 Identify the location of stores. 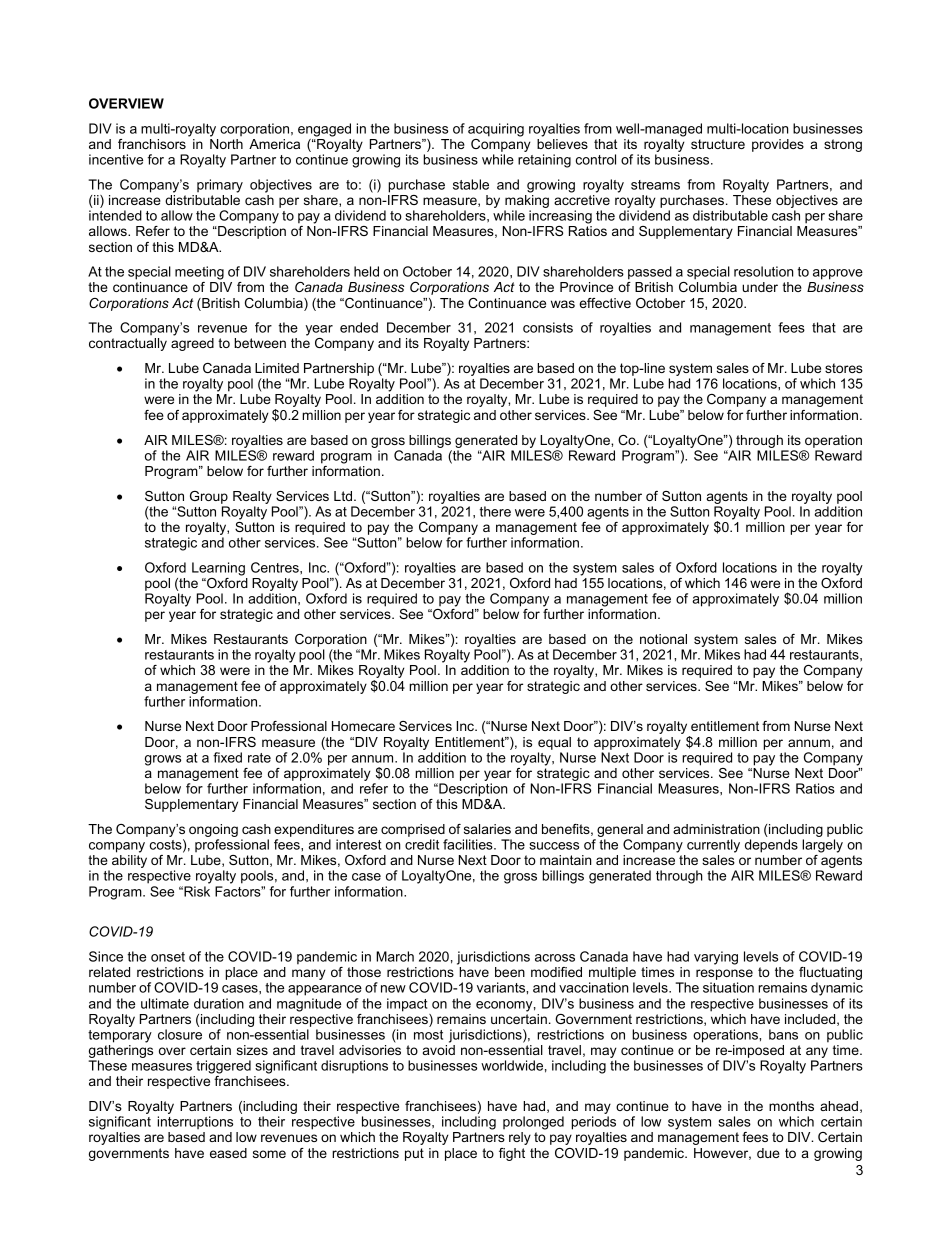
(844, 368).
